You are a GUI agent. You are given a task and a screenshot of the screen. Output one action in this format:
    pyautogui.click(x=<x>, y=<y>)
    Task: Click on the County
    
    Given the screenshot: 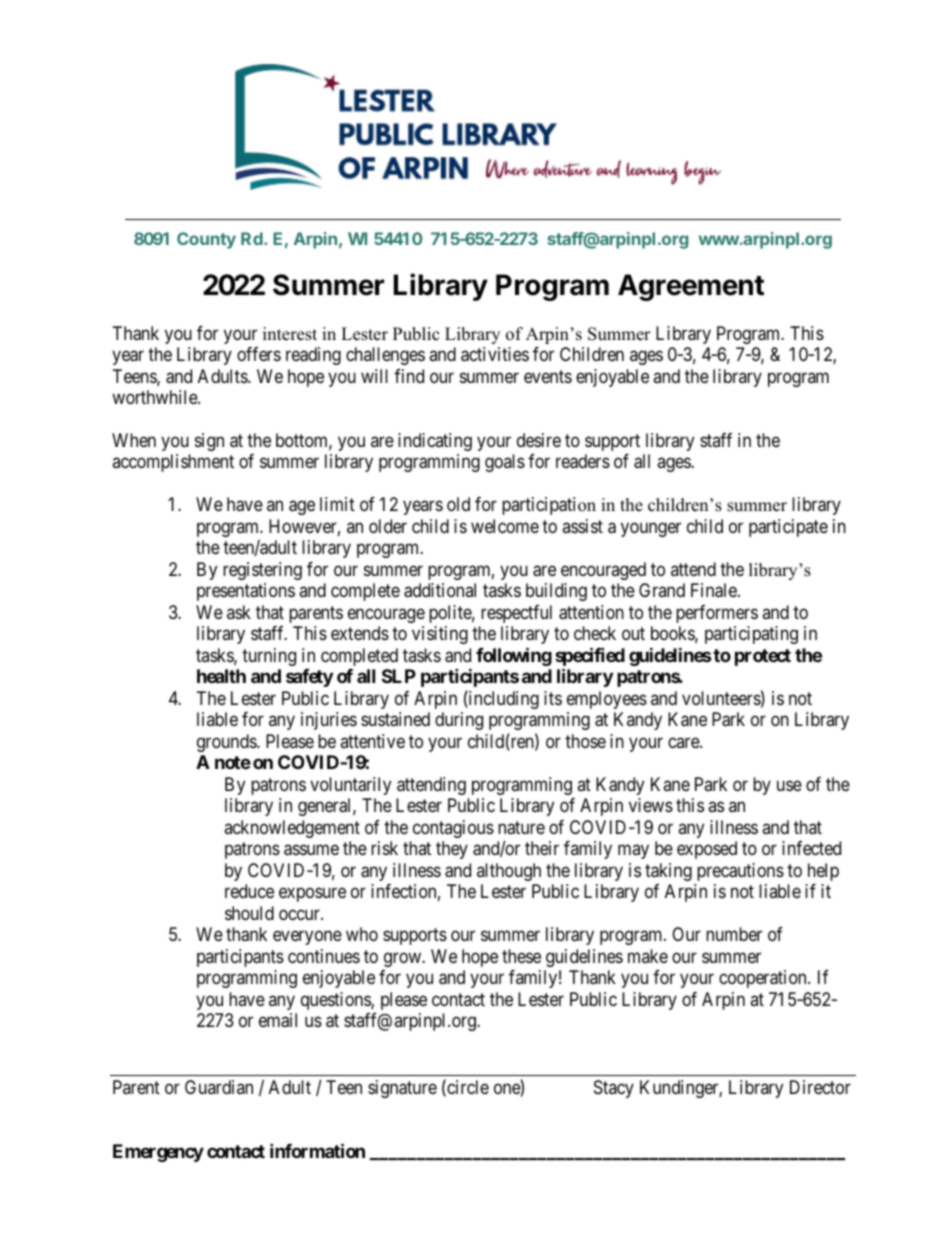 What is the action you would take?
    pyautogui.click(x=206, y=240)
